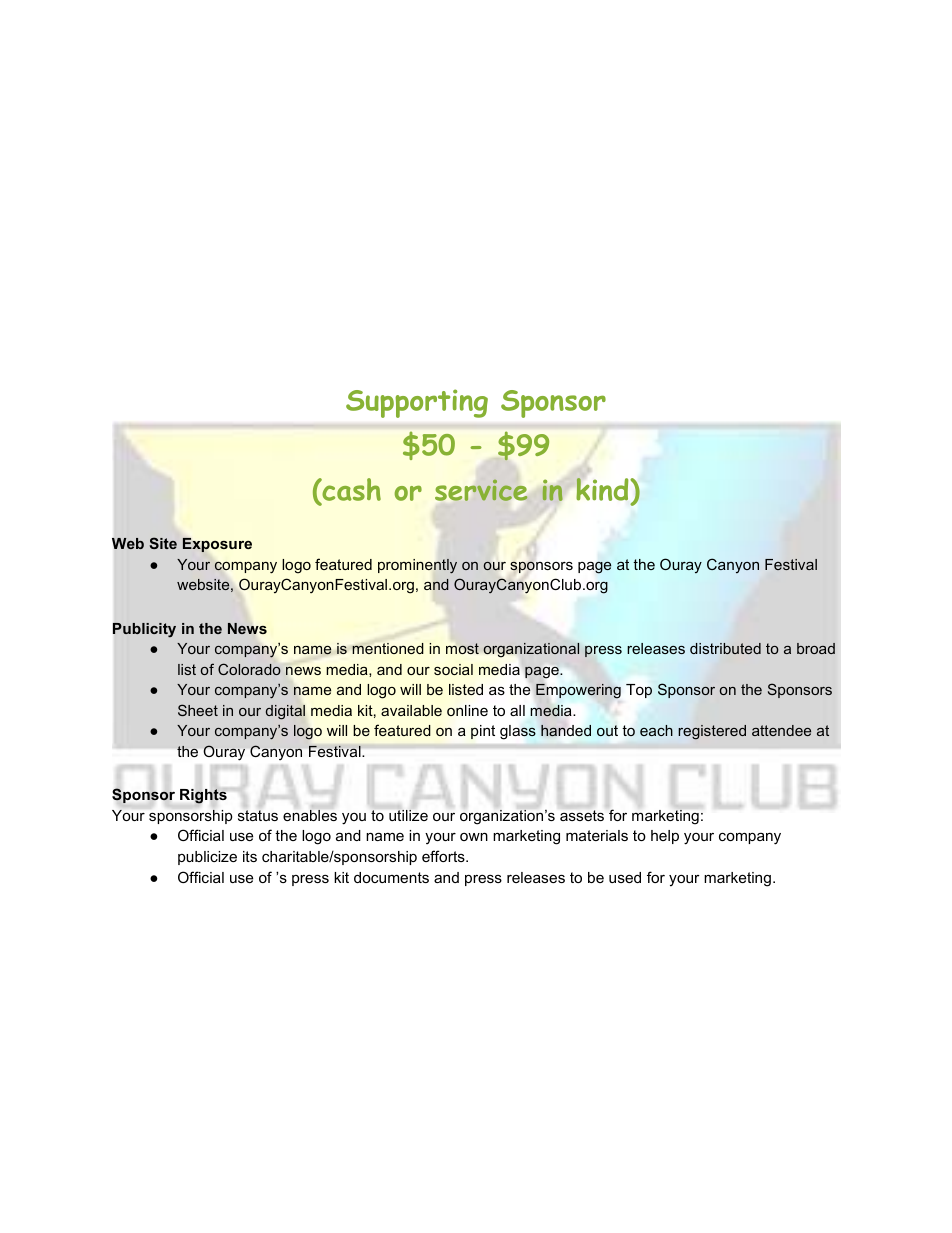  Describe the element at coordinates (481, 490) in the screenshot. I see `service` at that location.
